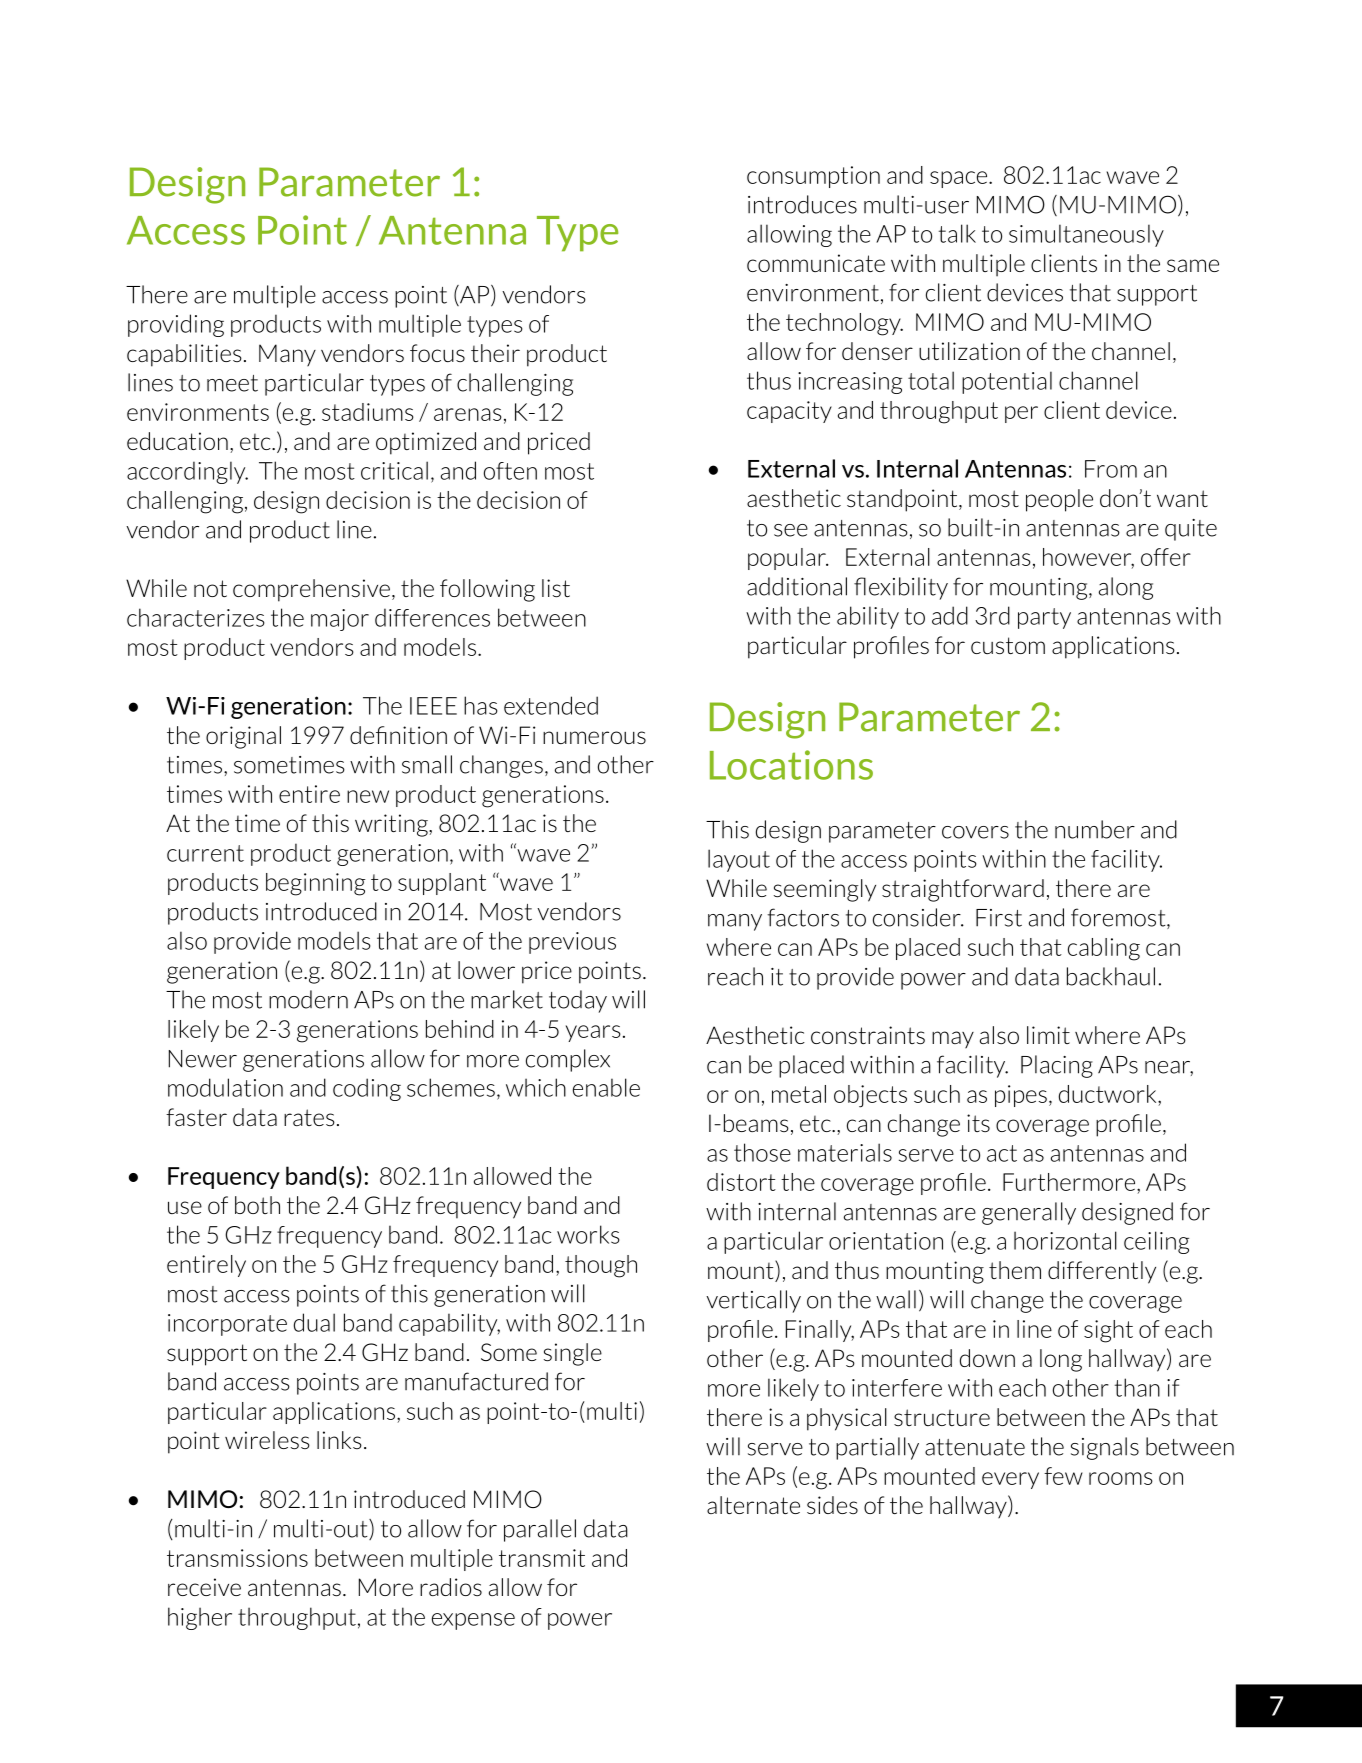 This screenshot has width=1362, height=1763. I want to click on introduces, so click(802, 204).
